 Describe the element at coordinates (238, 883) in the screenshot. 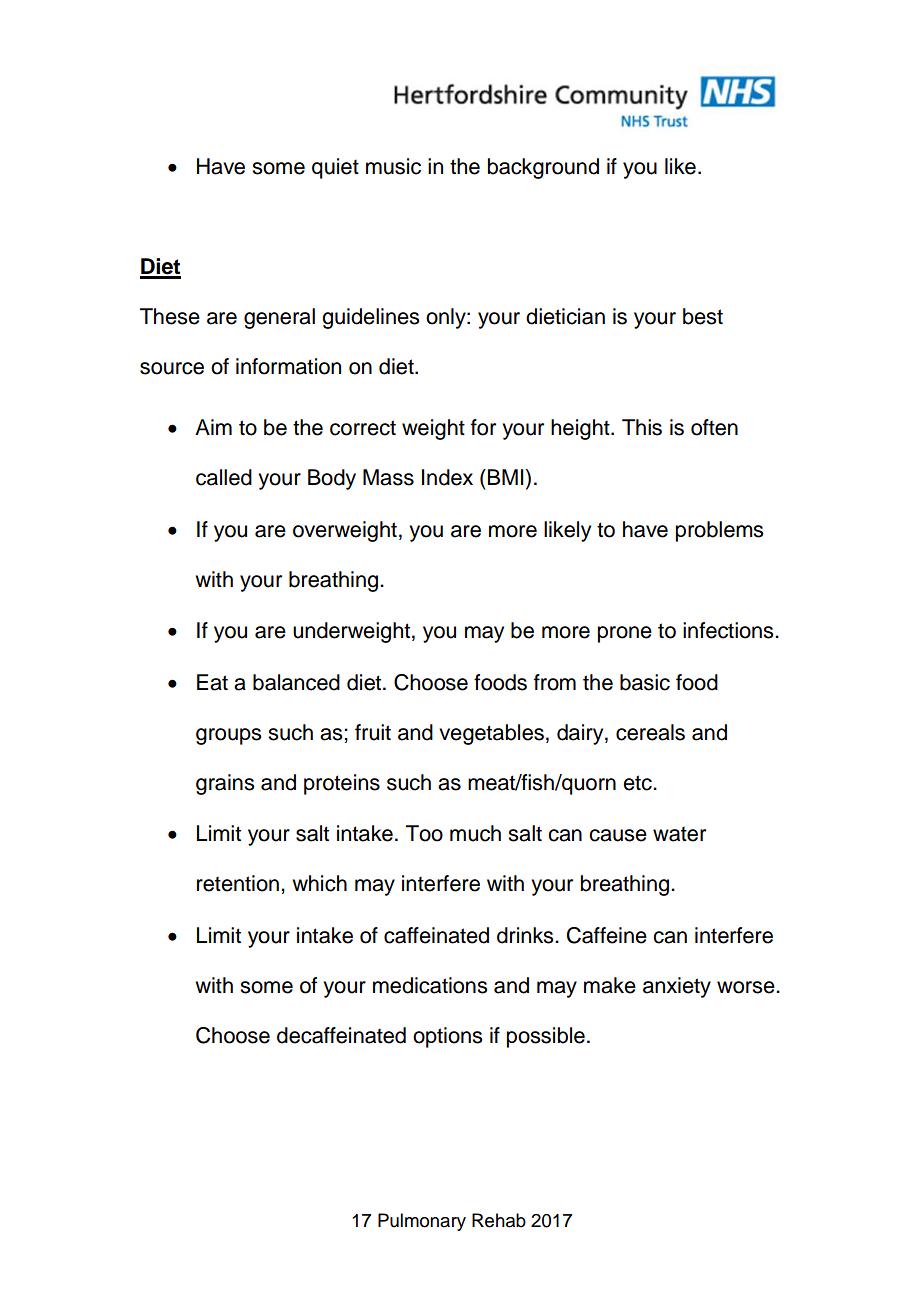

I see `retention` at that location.
